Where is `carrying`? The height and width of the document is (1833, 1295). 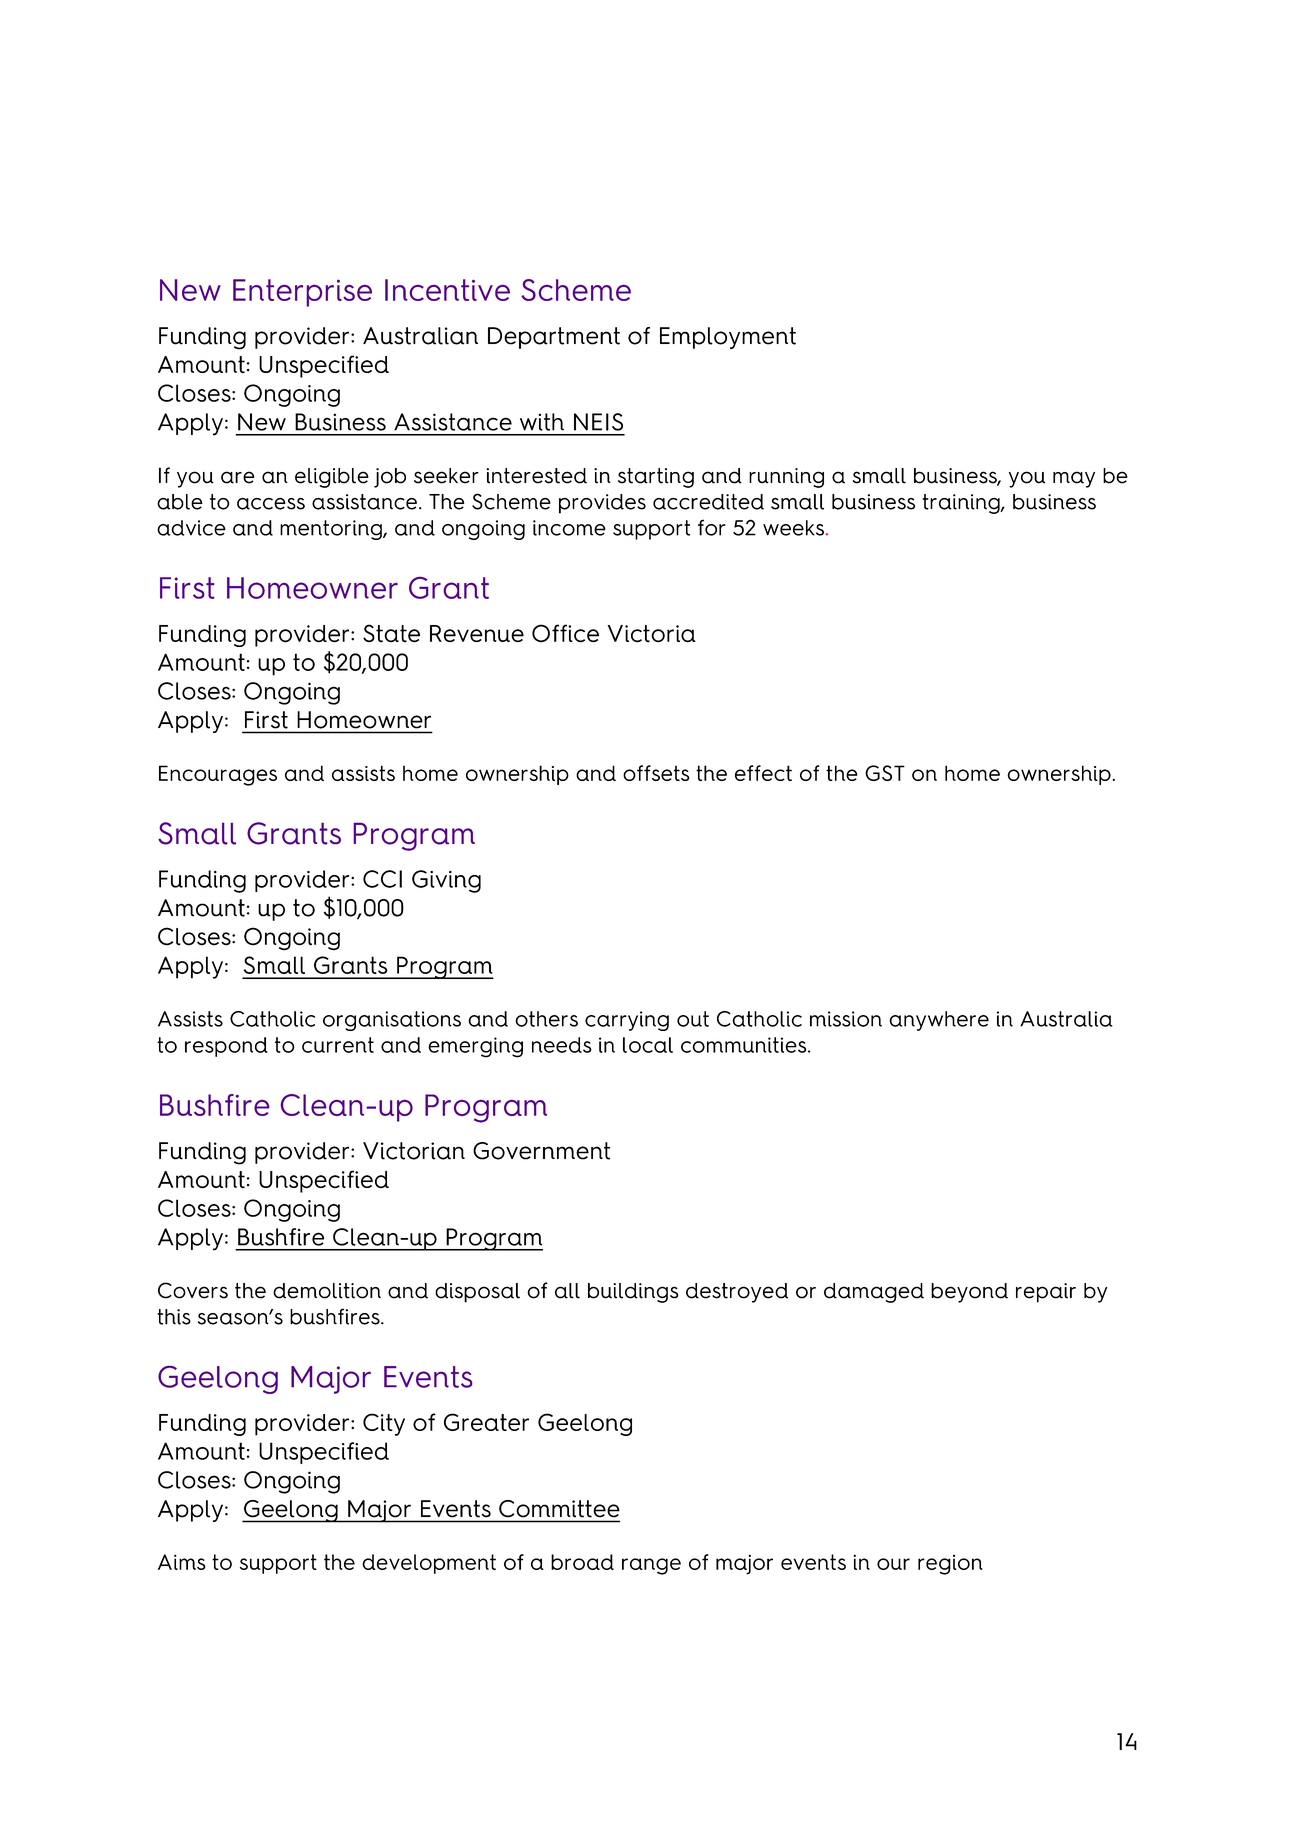 carrying is located at coordinates (627, 1021).
